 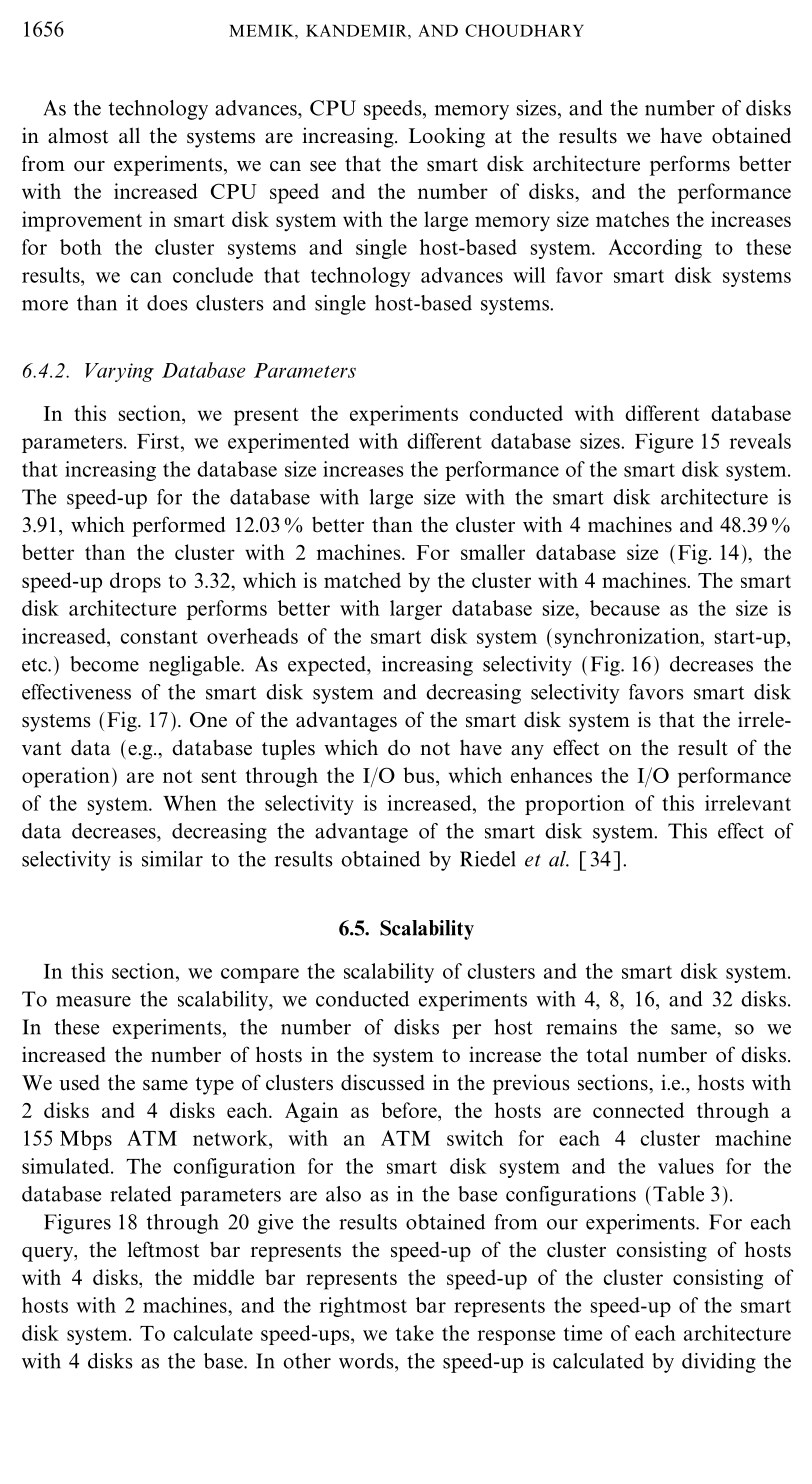 What do you see at coordinates (163, 1249) in the page?
I see `leftmost` at bounding box center [163, 1249].
